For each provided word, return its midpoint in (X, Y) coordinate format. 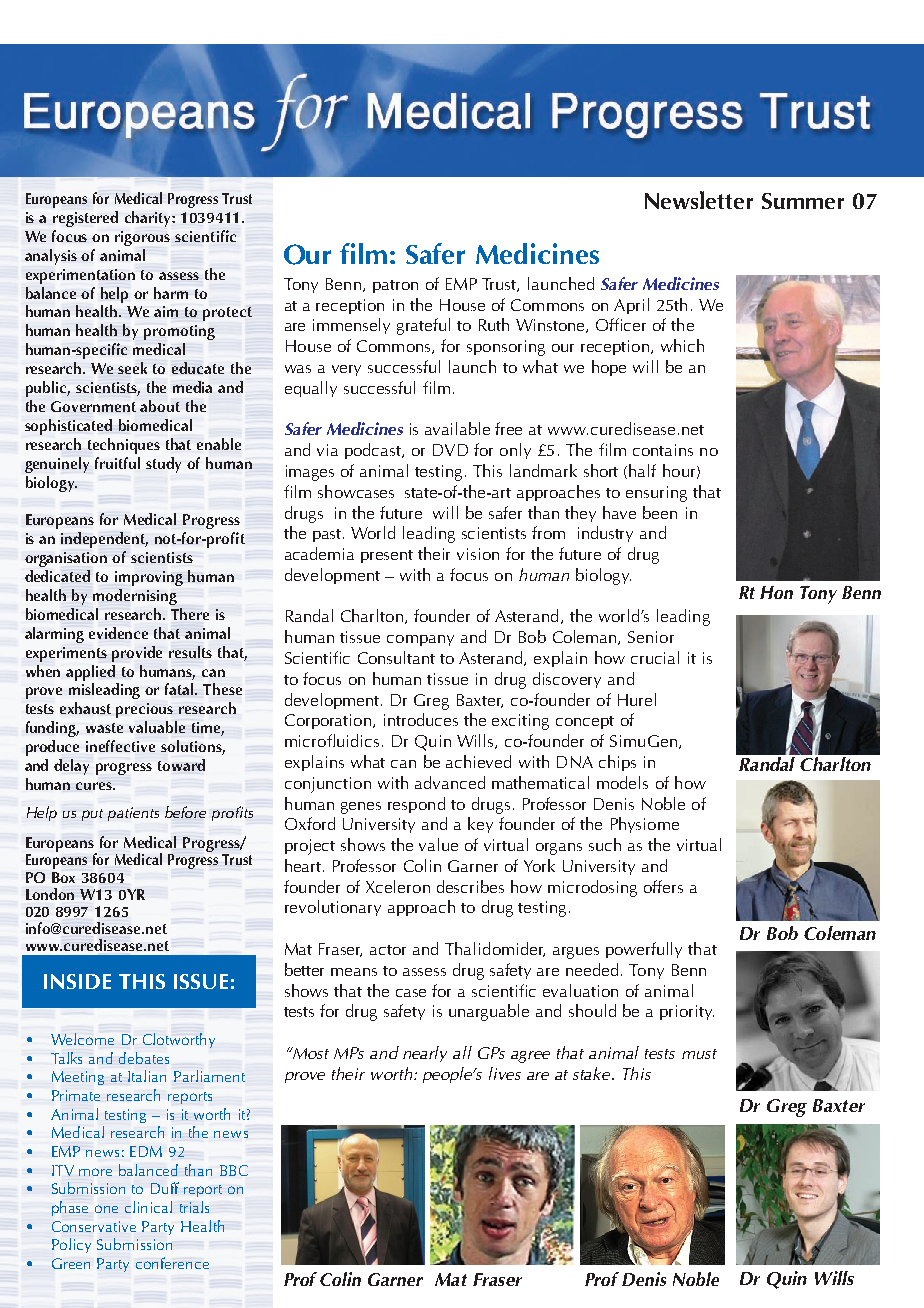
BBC (234, 1170)
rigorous (142, 238)
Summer (803, 201)
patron (395, 286)
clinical (148, 1207)
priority (687, 1012)
